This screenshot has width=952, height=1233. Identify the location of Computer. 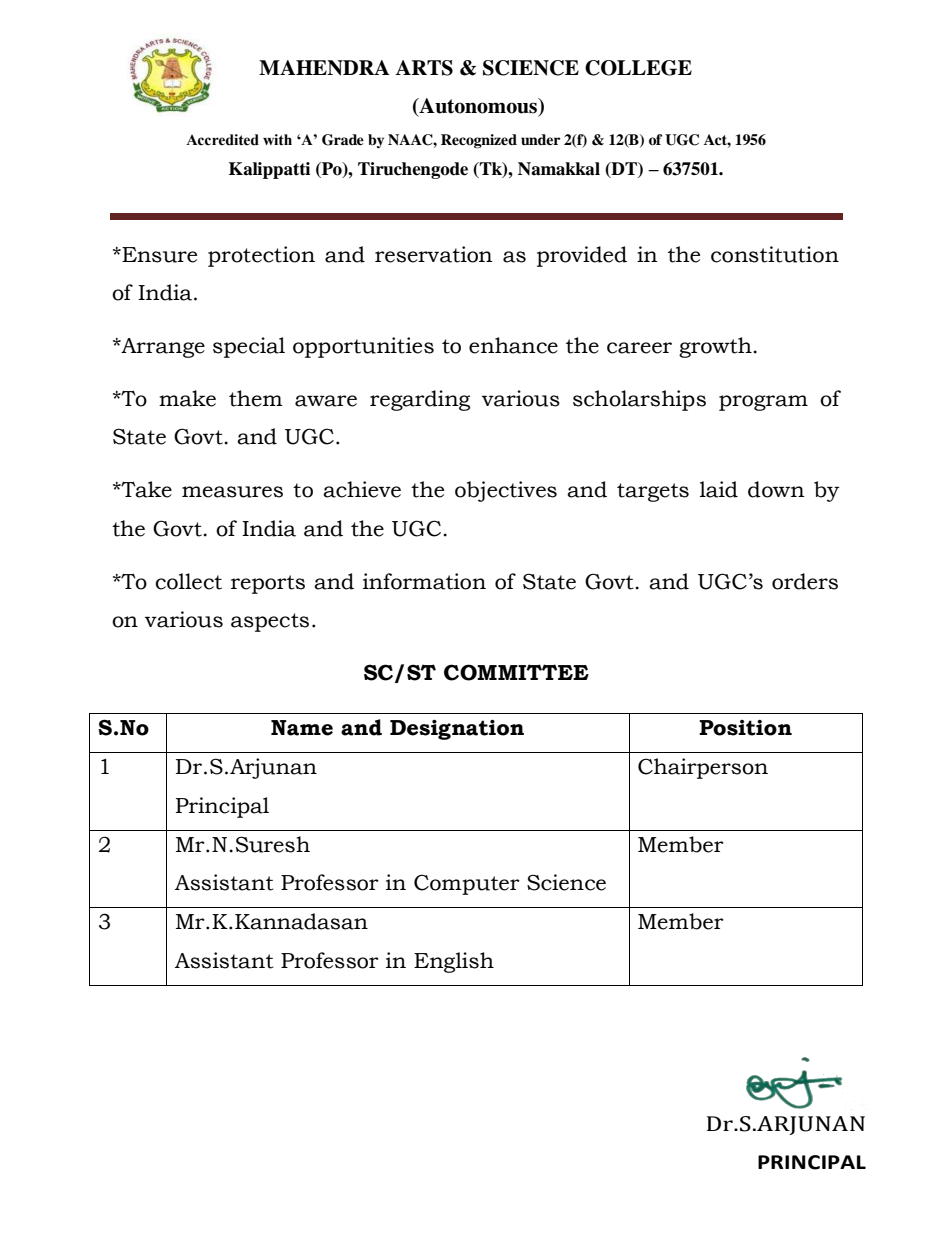
(467, 884).
